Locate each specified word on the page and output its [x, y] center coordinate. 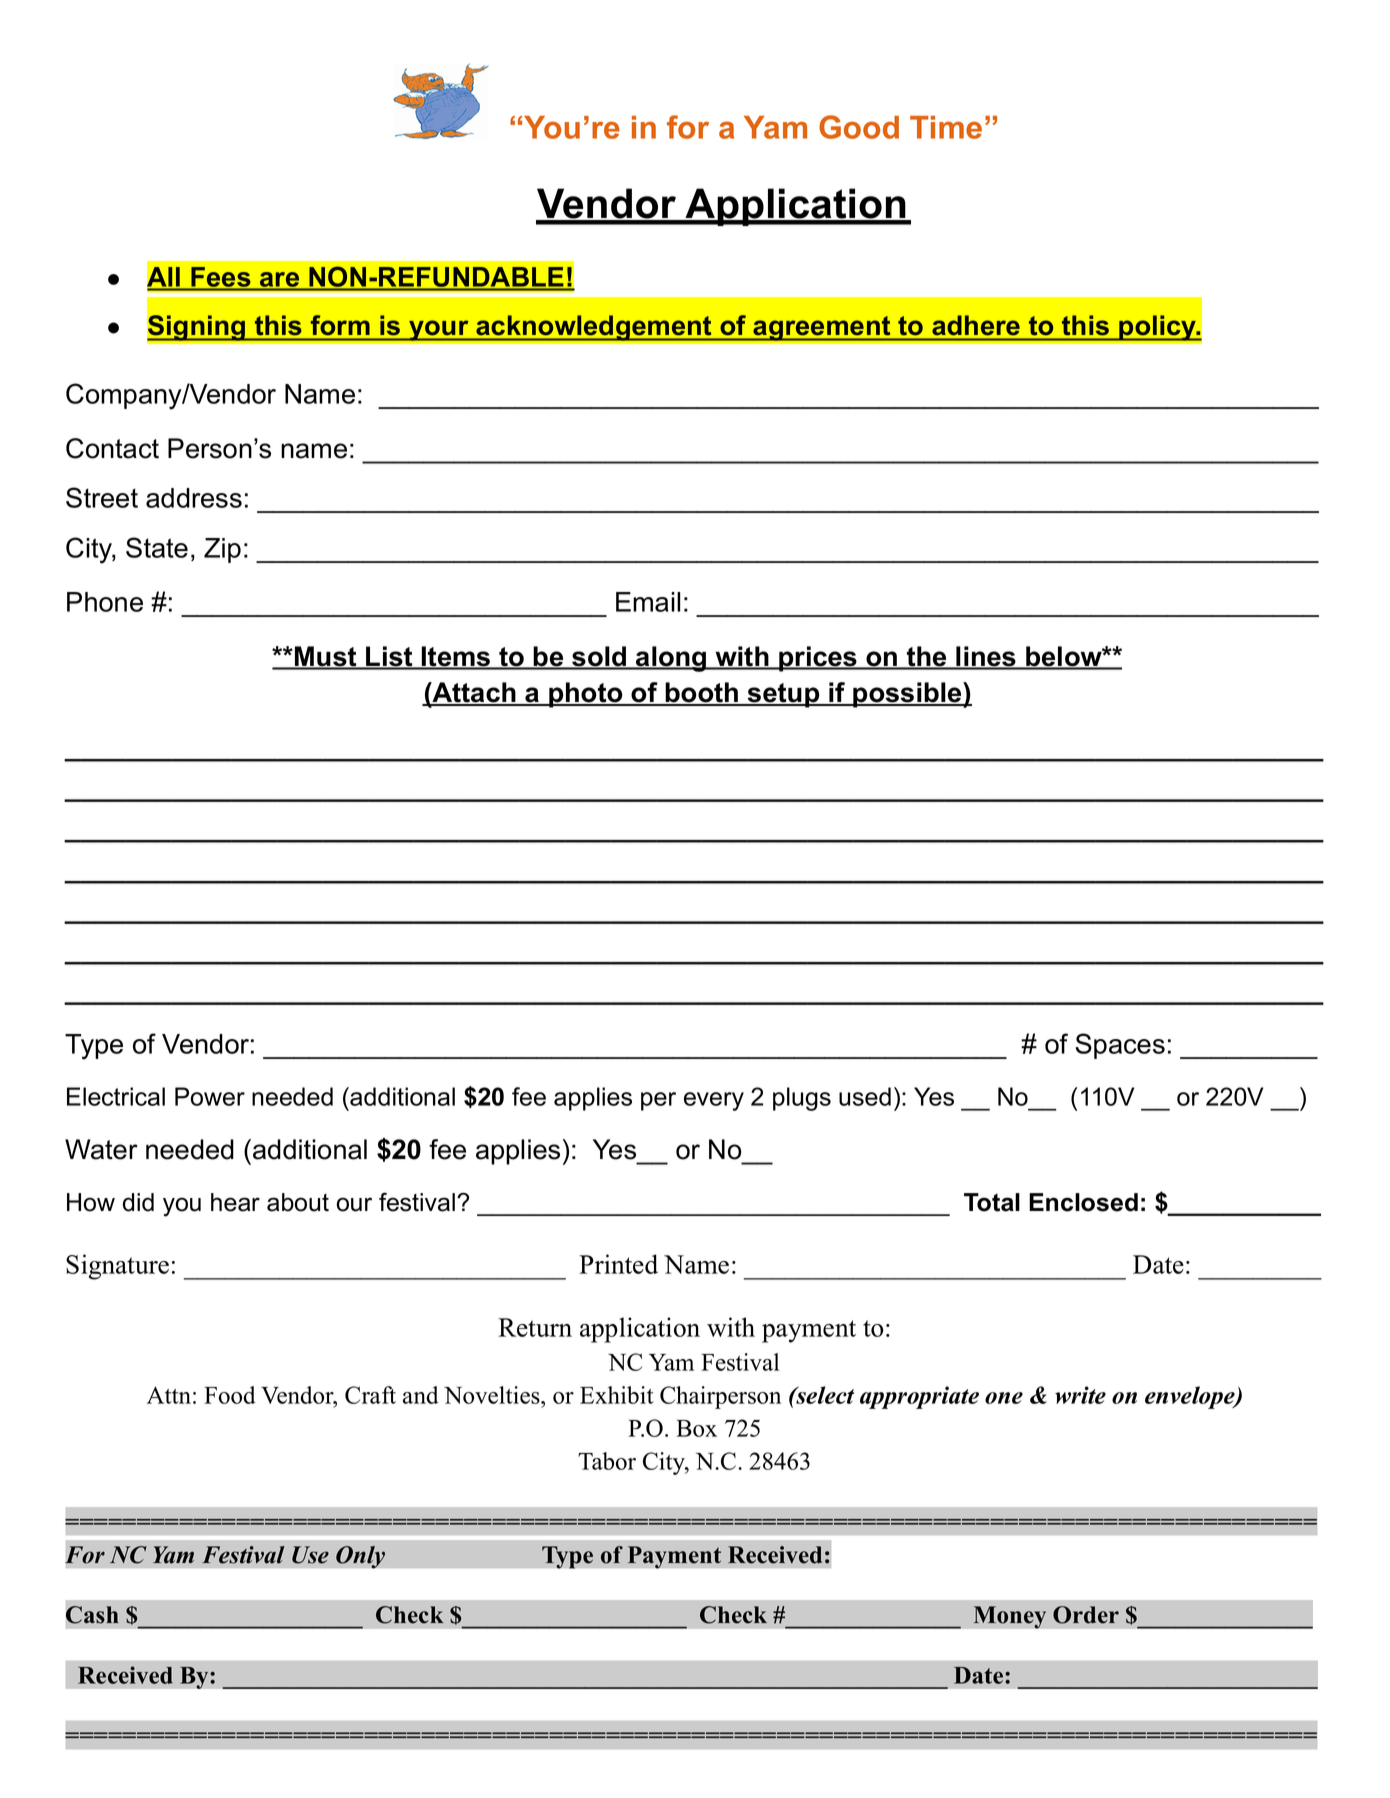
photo [586, 695]
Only [360, 1557]
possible [907, 695]
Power [210, 1096]
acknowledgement [594, 328]
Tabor [607, 1461]
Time [946, 127]
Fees [220, 277]
